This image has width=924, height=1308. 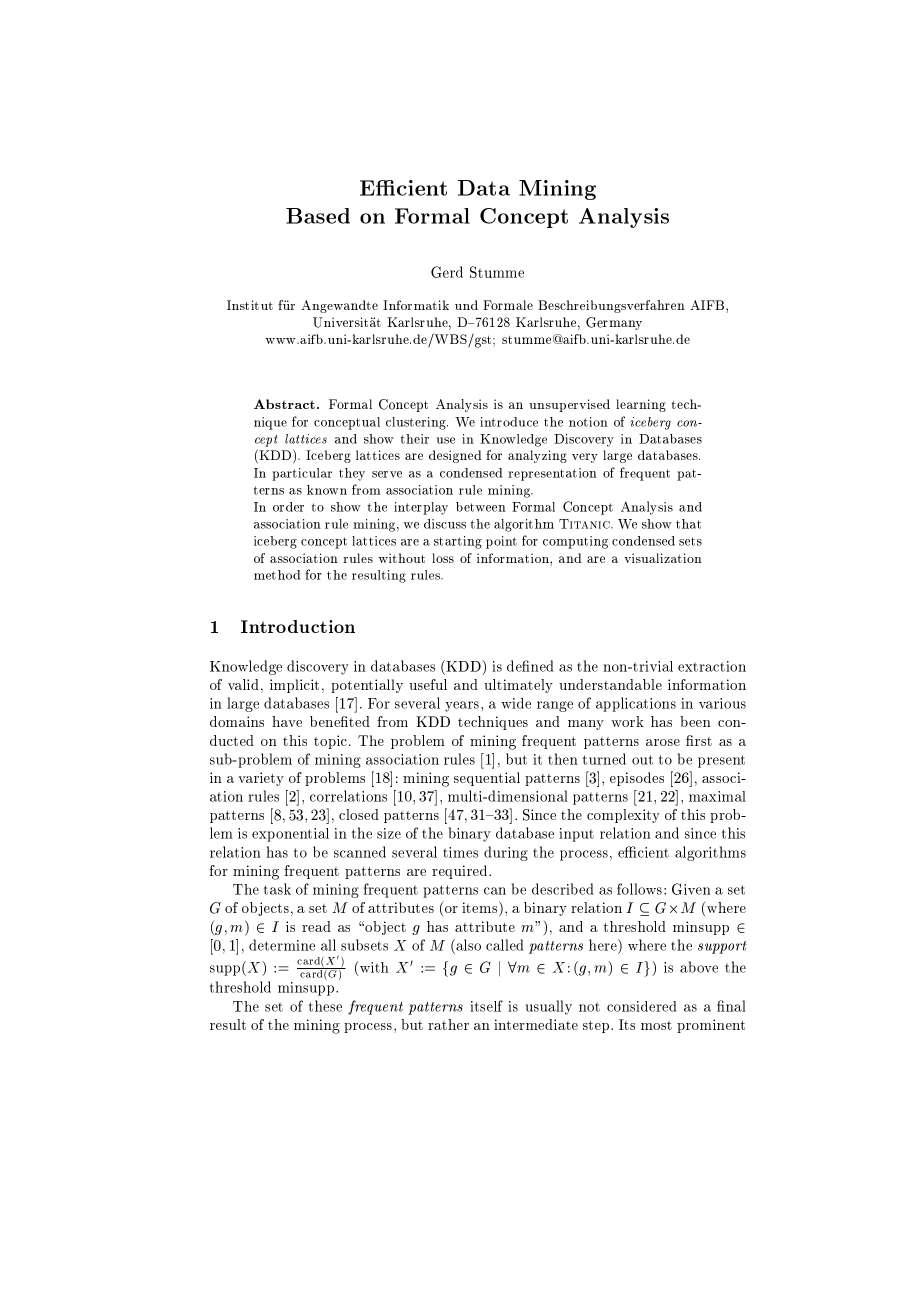 What do you see at coordinates (447, 272) in the image?
I see `Gerd` at bounding box center [447, 272].
